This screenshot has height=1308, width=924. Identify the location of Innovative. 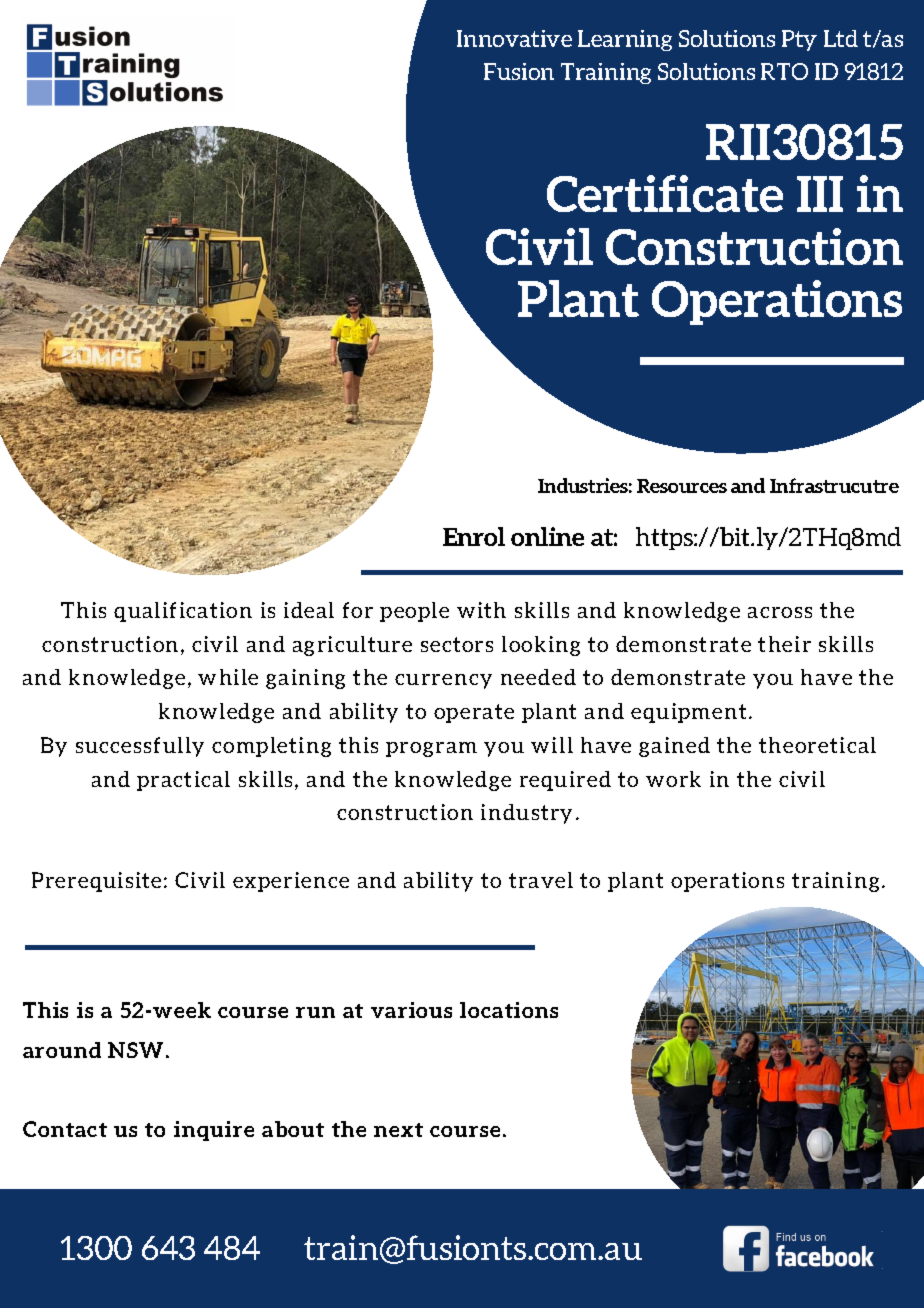
(514, 38).
